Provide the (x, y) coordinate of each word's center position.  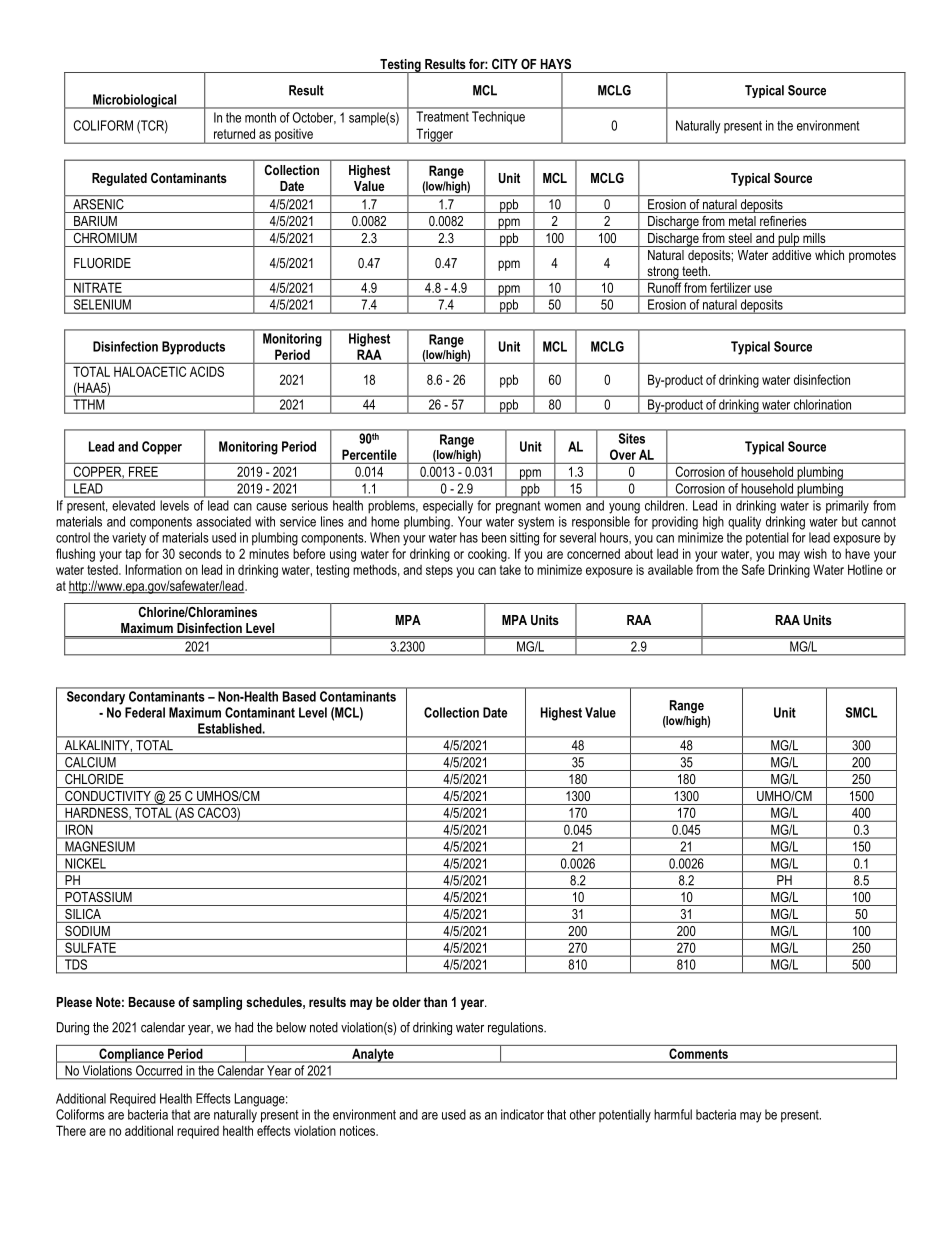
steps (439, 571)
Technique (498, 117)
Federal (145, 712)
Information (154, 569)
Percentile (369, 454)
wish (815, 553)
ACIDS (207, 371)
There (71, 1130)
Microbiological (135, 101)
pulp (789, 240)
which (829, 255)
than (435, 1002)
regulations (516, 1028)
